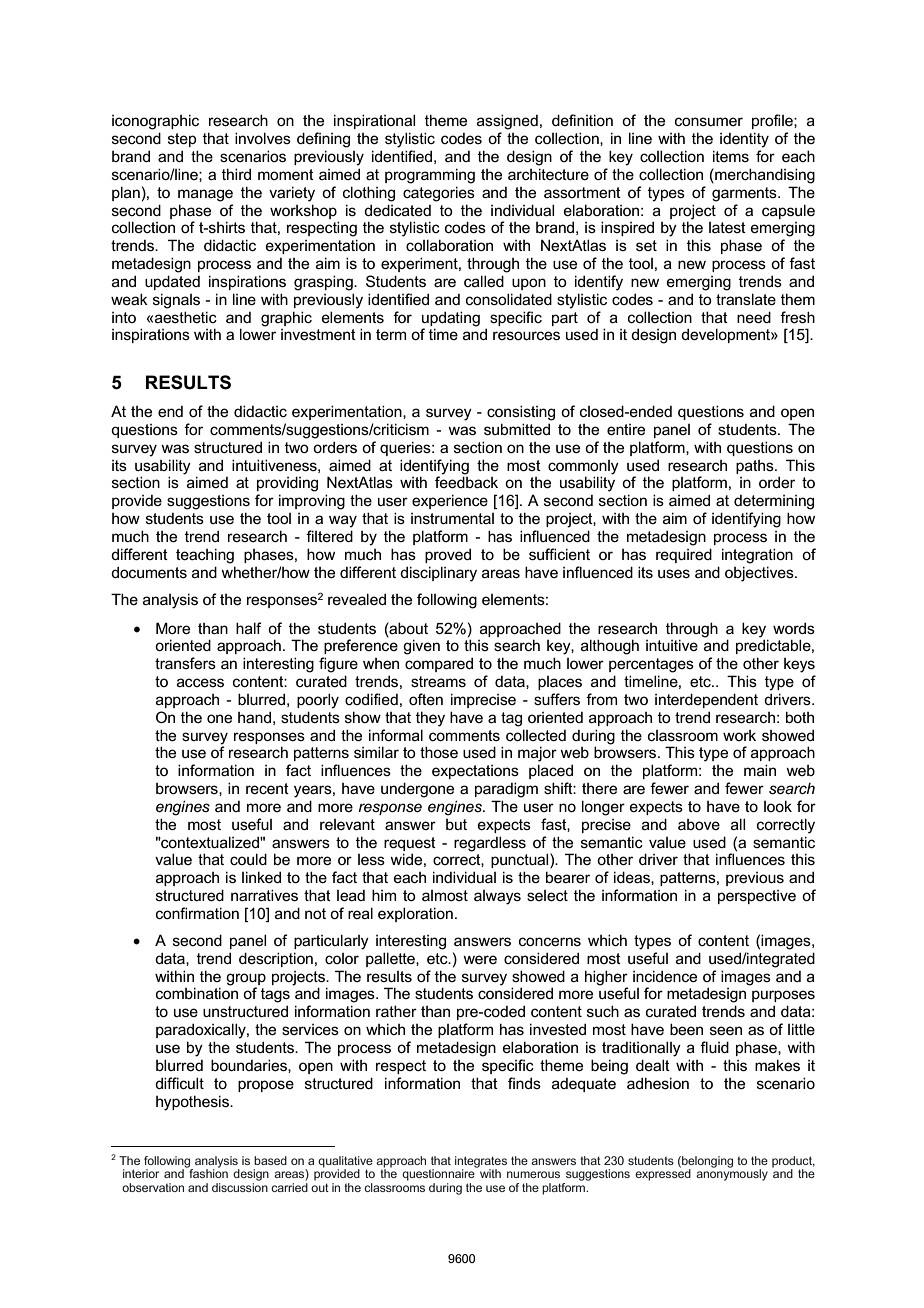 This screenshot has width=924, height=1308. I want to click on integrates, so click(481, 1163).
